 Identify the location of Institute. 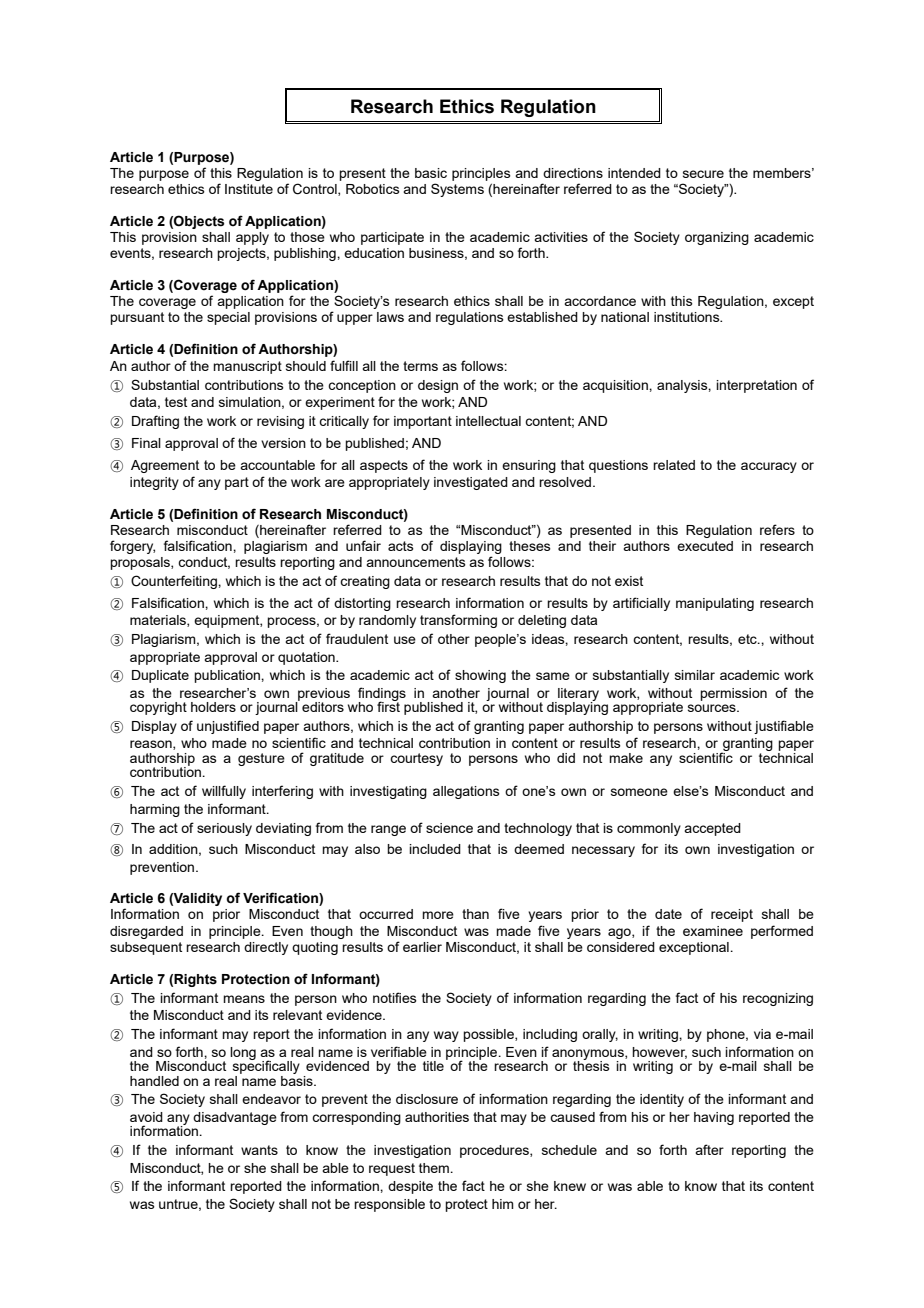
(249, 189).
